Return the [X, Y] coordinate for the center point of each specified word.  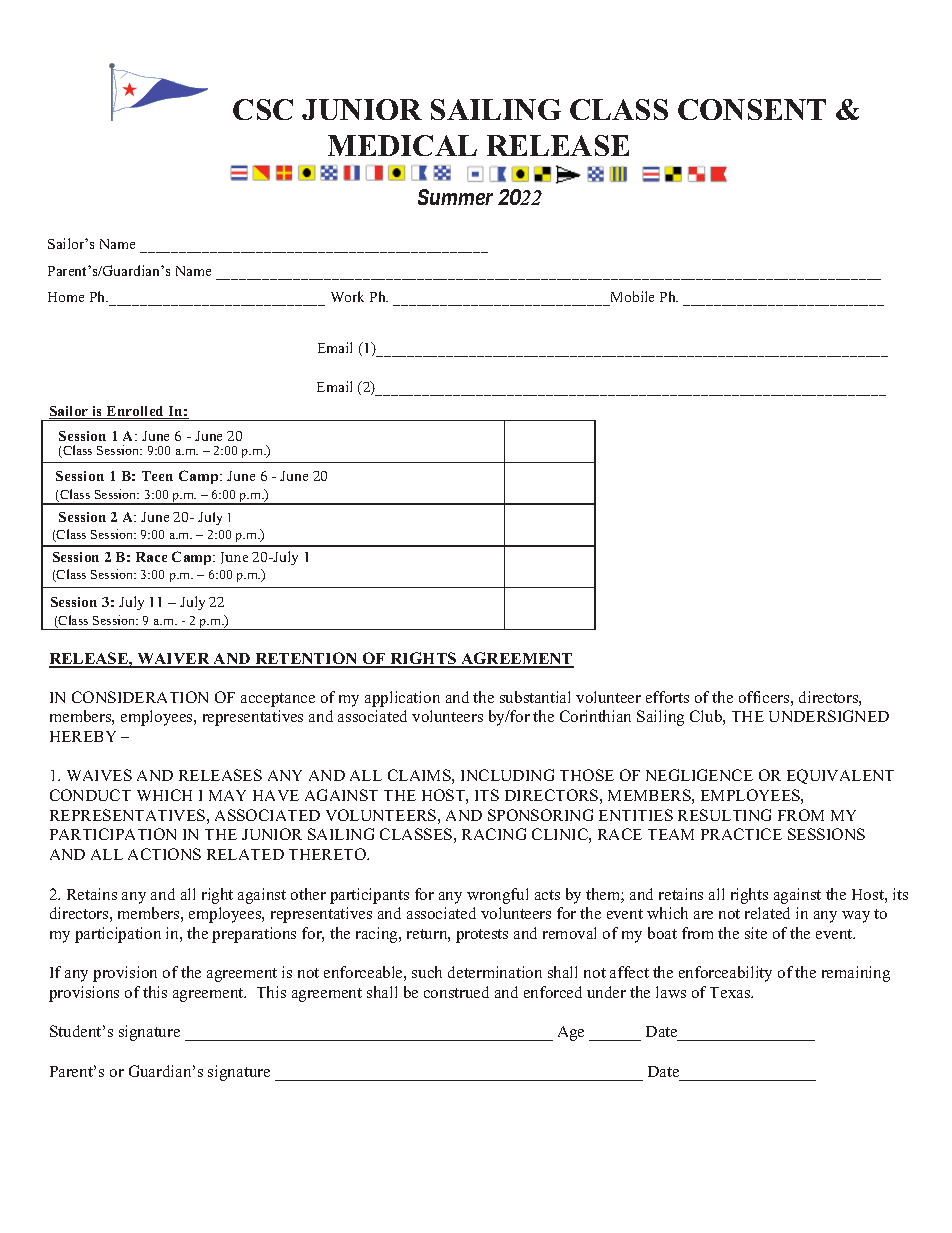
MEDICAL [402, 145]
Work [347, 296]
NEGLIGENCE [699, 775]
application [402, 699]
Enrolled [136, 412]
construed [456, 992]
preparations [254, 935]
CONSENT [752, 109]
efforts [667, 697]
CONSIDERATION [140, 697]
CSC [263, 109]
